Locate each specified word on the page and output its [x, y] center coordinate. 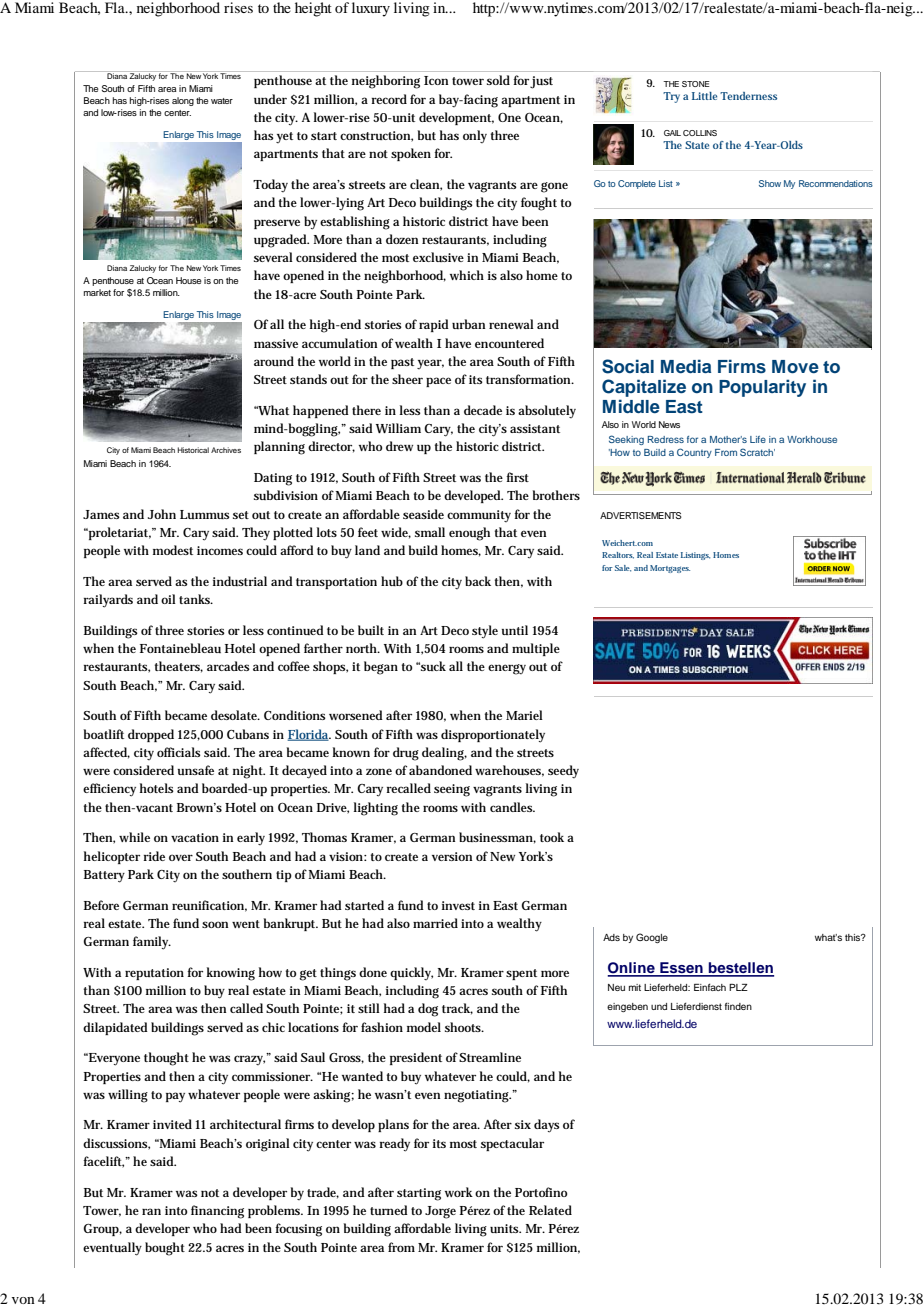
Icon [436, 80]
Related [550, 1210]
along [183, 101]
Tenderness [748, 96]
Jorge [440, 1212]
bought [165, 1249]
